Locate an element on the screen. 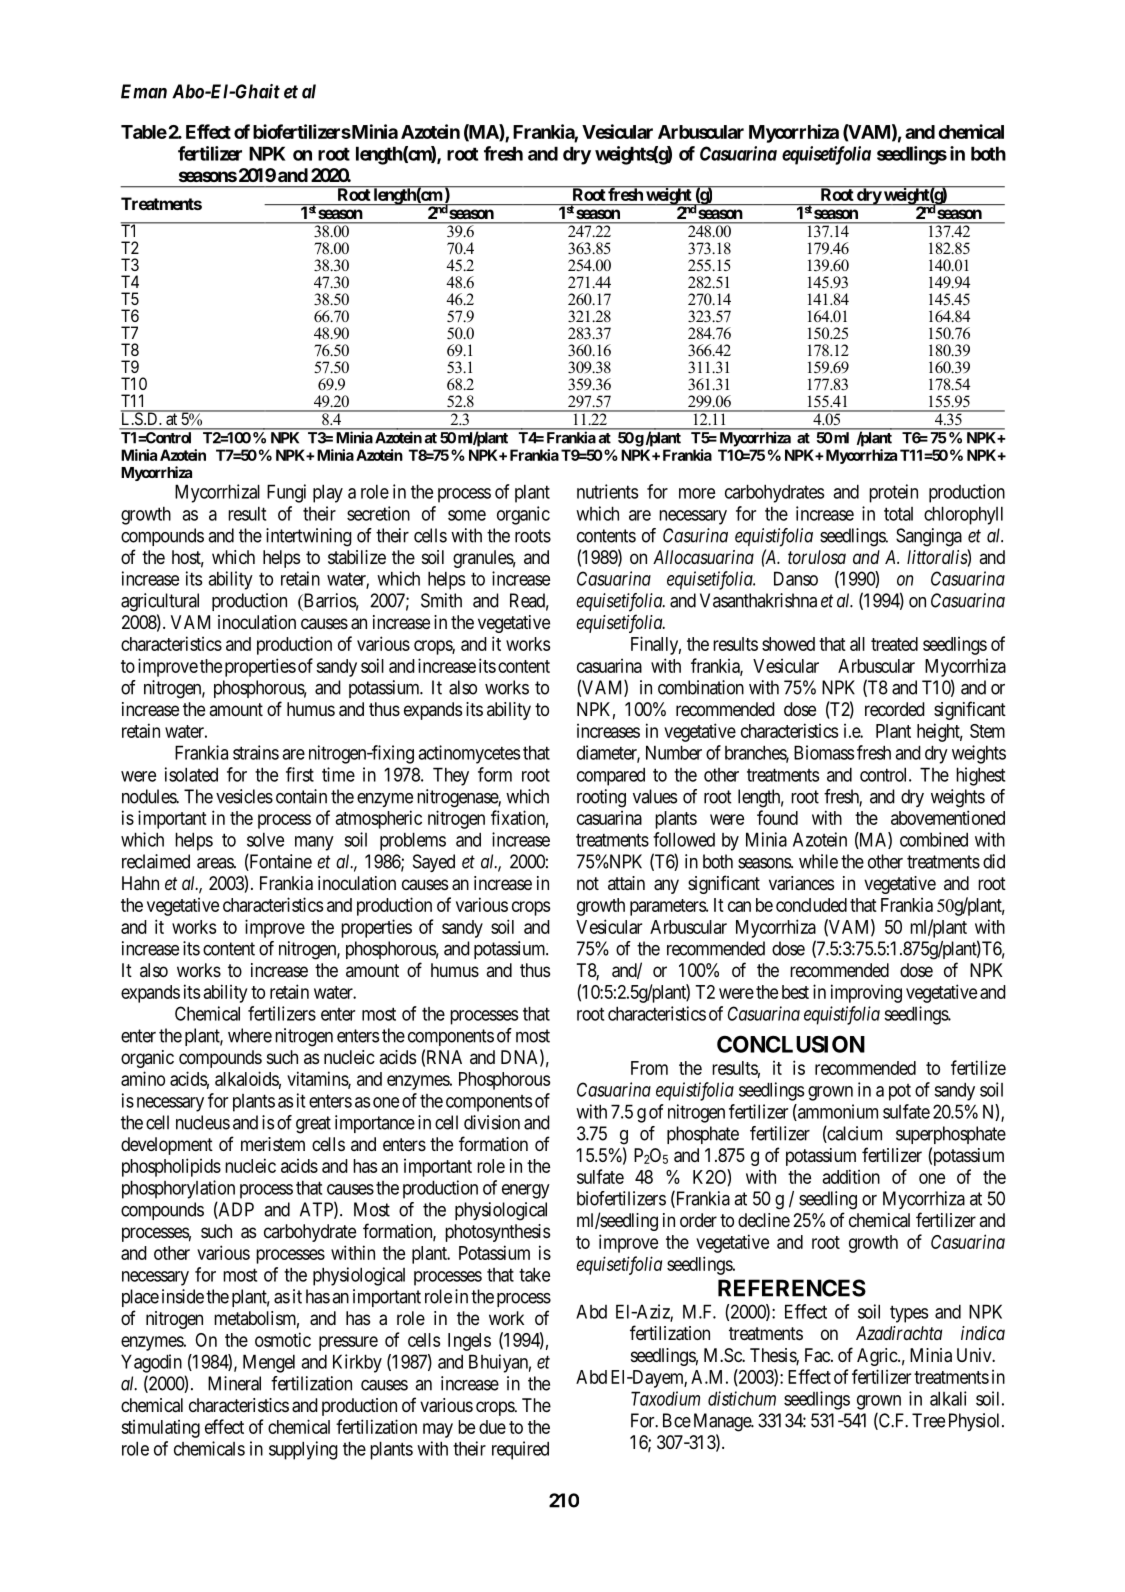 This screenshot has width=1125, height=1592. total is located at coordinates (898, 514).
